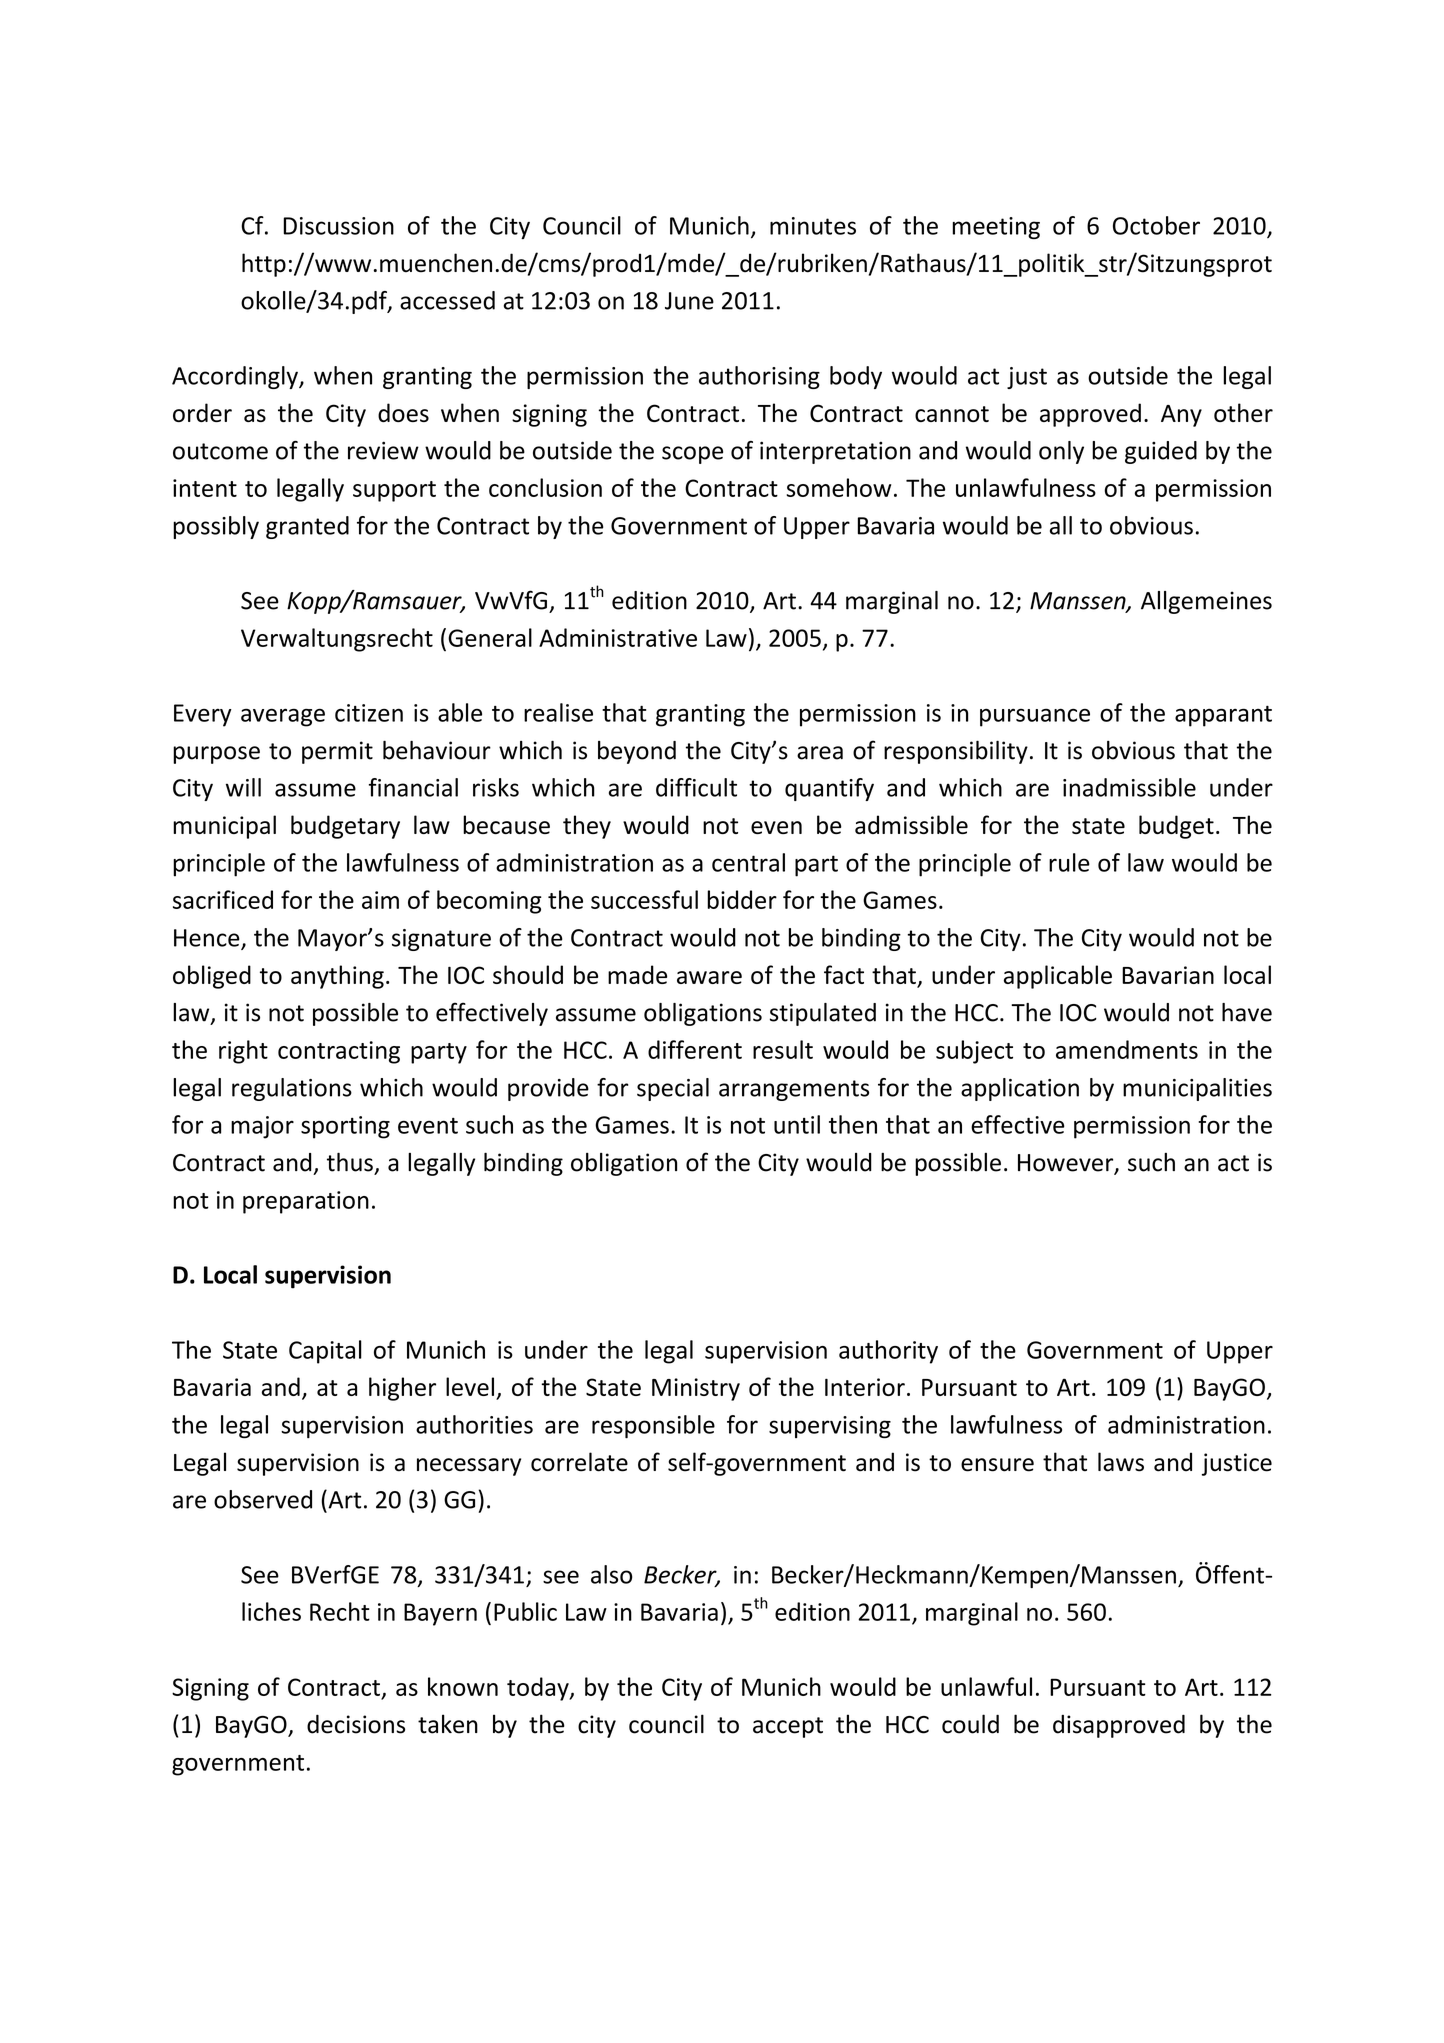  What do you see at coordinates (306, 1202) in the document?
I see `preparation` at bounding box center [306, 1202].
